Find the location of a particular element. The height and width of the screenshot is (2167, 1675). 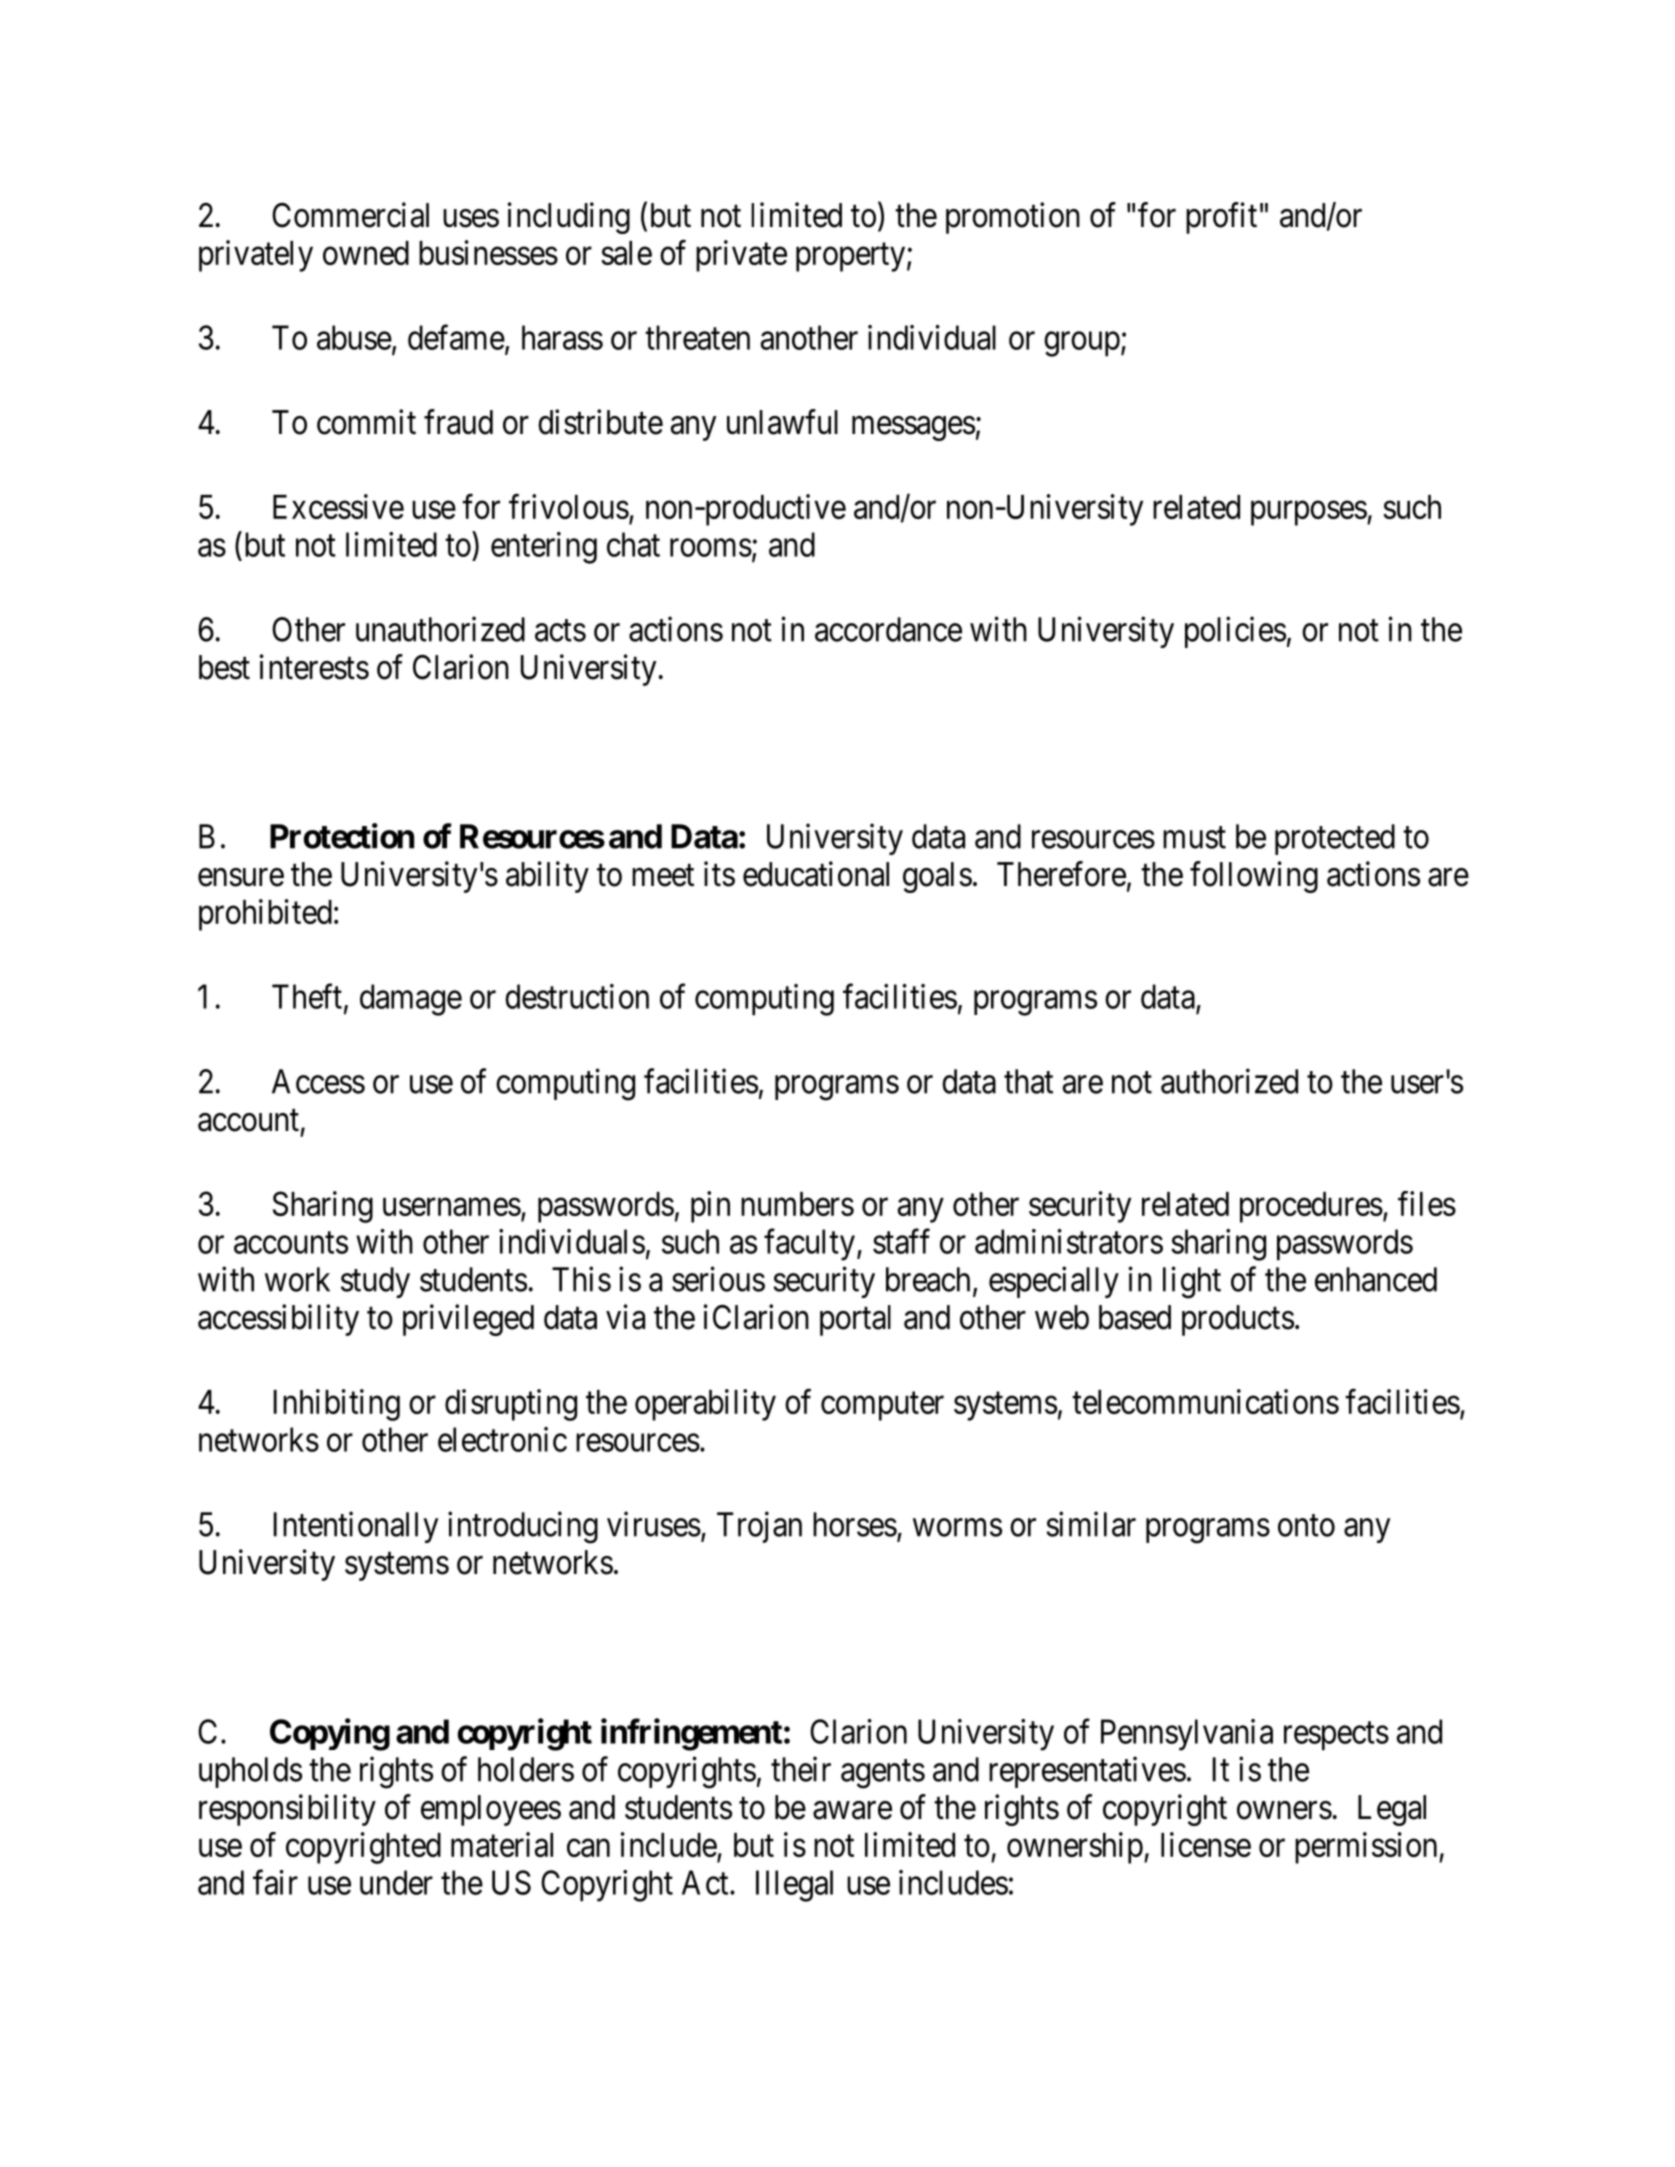

profit is located at coordinates (1221, 218).
